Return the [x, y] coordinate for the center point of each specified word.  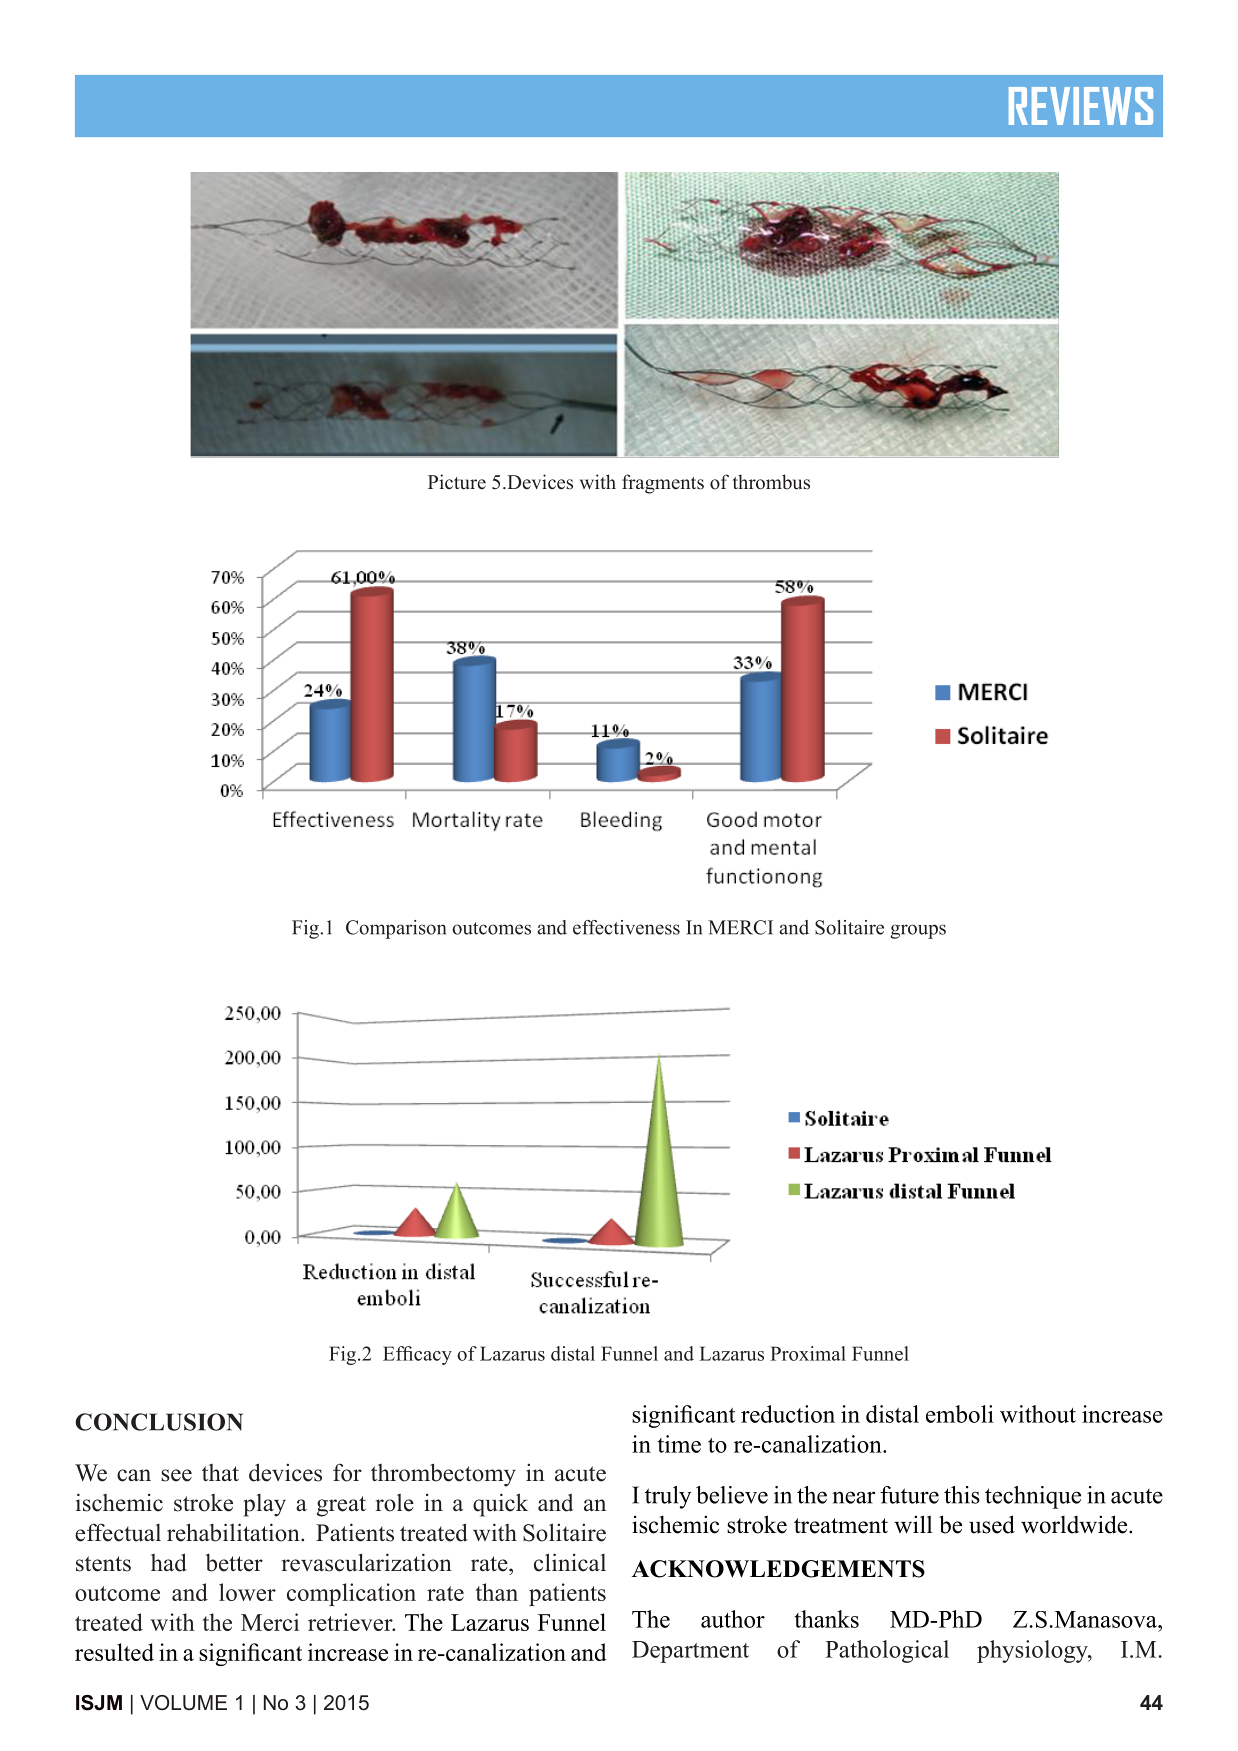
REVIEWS [1081, 106]
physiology [1033, 1651]
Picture [457, 482]
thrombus [771, 482]
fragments [663, 484]
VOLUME [183, 1703]
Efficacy [417, 1355]
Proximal [808, 1353]
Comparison [396, 929]
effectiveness [626, 927]
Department [690, 1652]
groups [918, 931]
